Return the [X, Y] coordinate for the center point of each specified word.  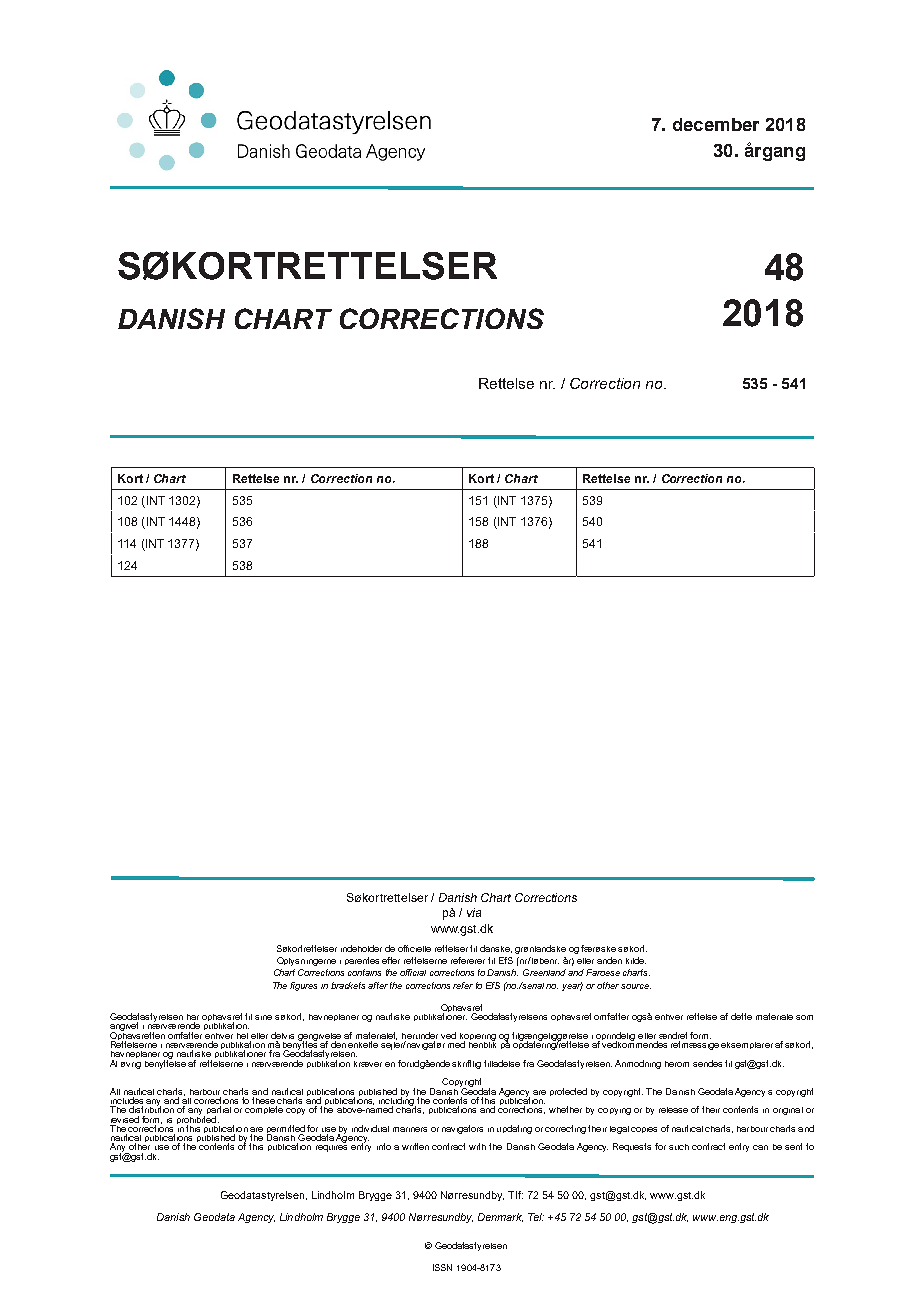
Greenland [544, 972]
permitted [286, 1130]
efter [391, 960]
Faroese [603, 972]
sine [263, 1017]
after [378, 985]
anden [609, 960]
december [716, 124]
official [413, 972]
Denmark [500, 1217]
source [636, 986]
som [804, 1017]
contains [364, 972]
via [474, 912]
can [760, 1147]
